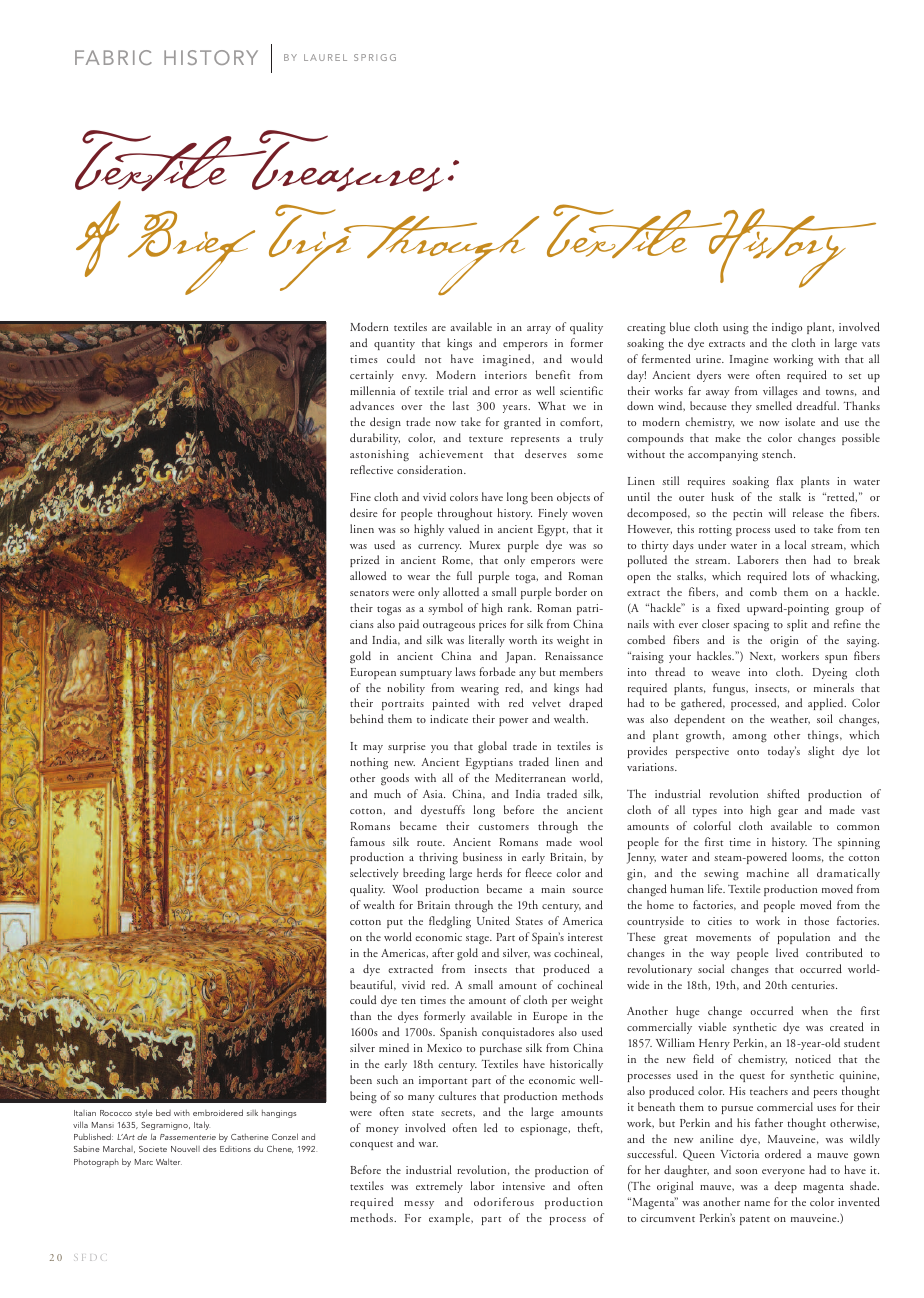 This image has width=924, height=1298. What do you see at coordinates (785, 1187) in the image?
I see `deep` at bounding box center [785, 1187].
